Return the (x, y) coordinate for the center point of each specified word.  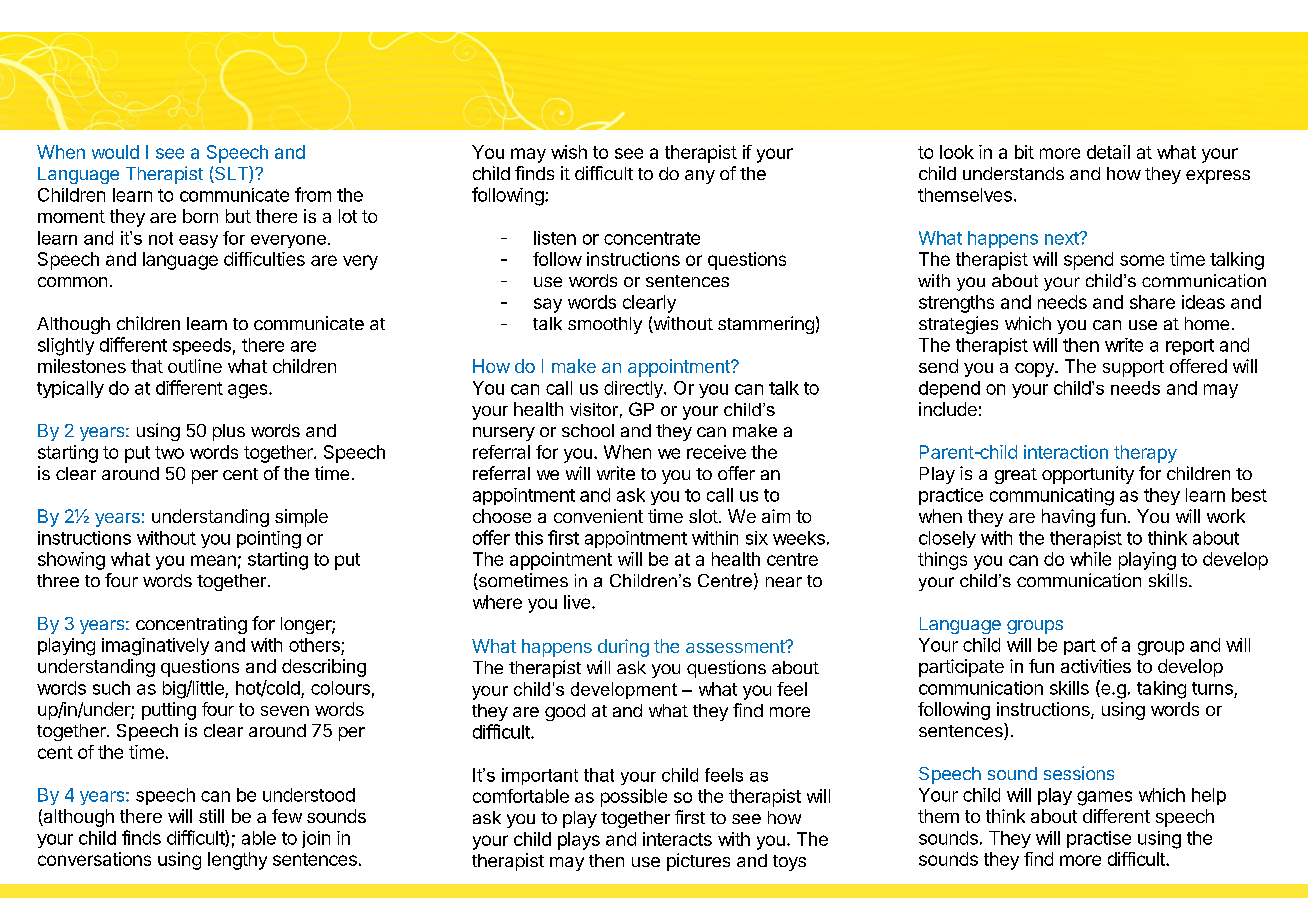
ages (249, 391)
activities (1096, 666)
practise (1099, 839)
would (115, 152)
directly (634, 389)
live (577, 602)
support (1133, 368)
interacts (677, 839)
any (700, 177)
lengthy (237, 861)
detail (1108, 152)
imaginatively (155, 647)
